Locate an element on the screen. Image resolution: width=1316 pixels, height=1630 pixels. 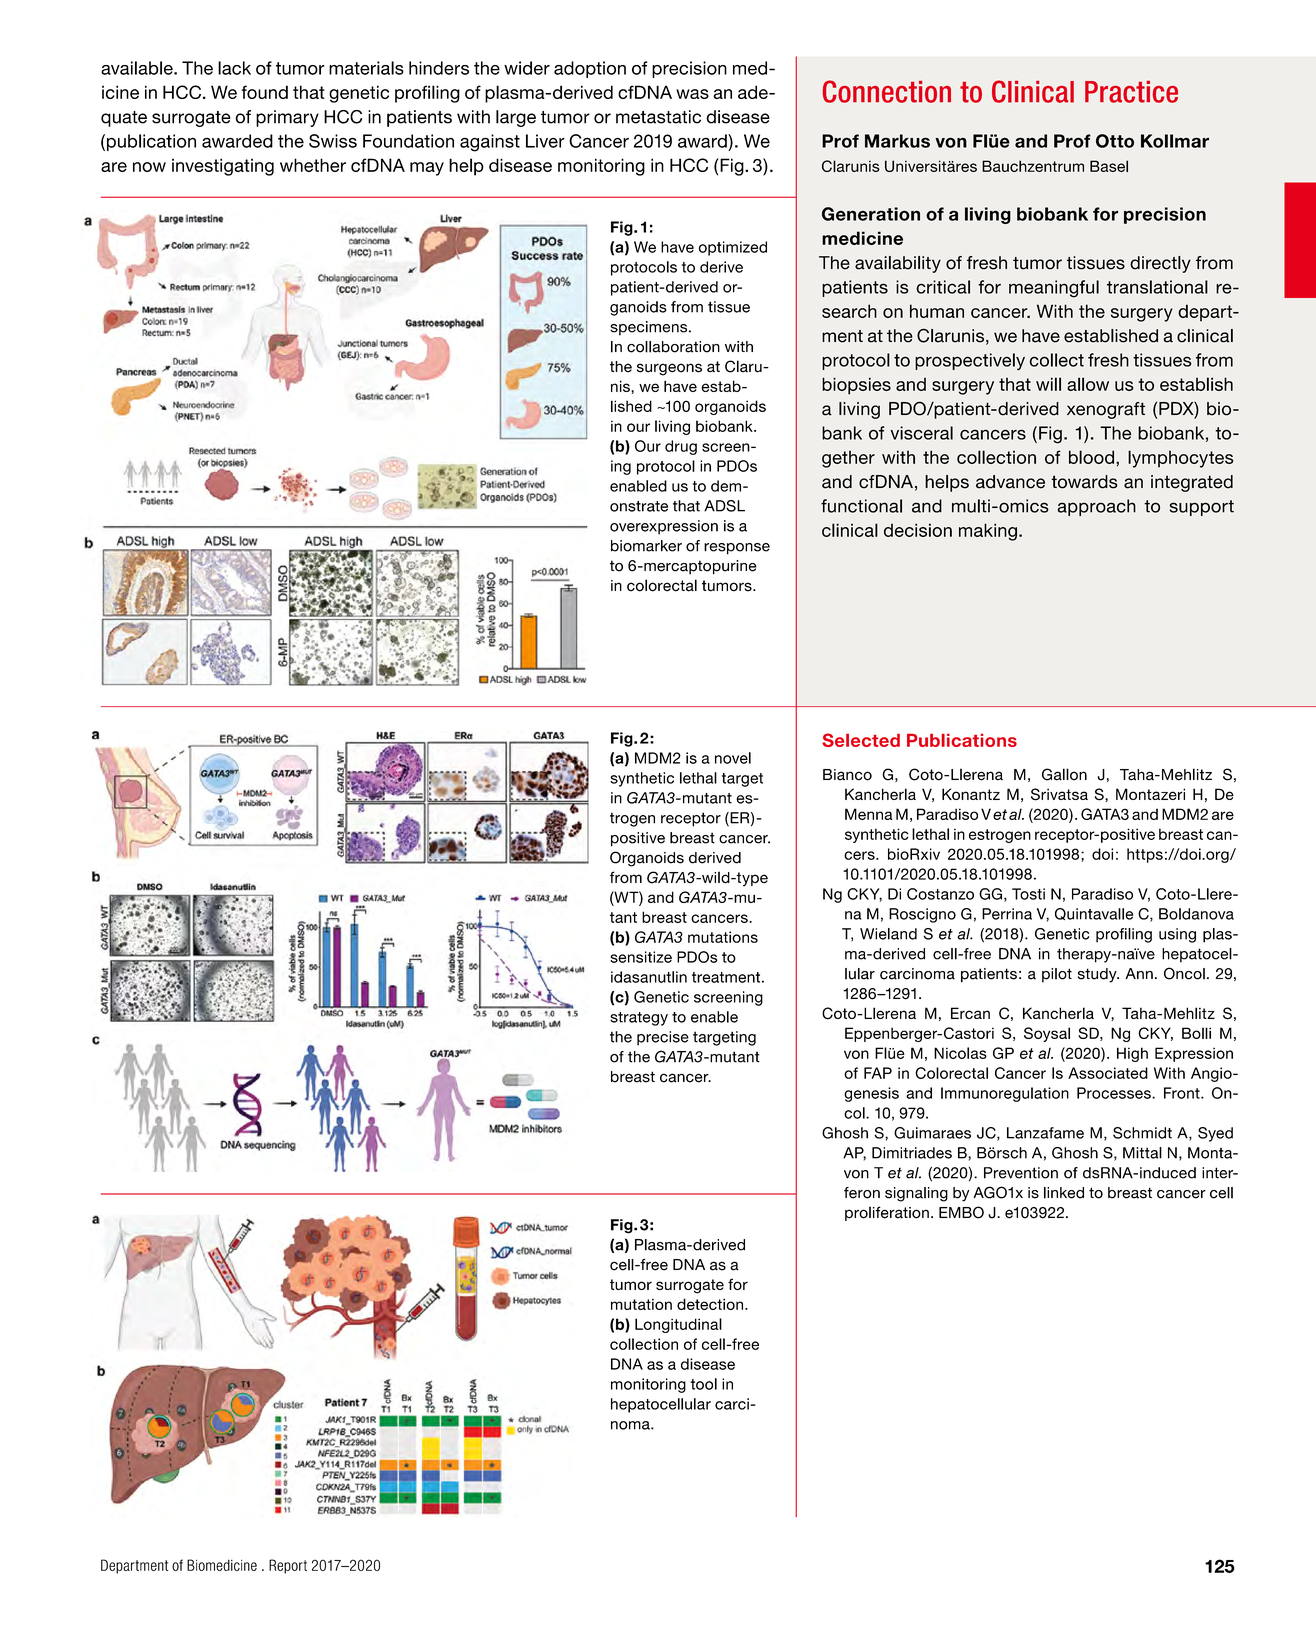
primary is located at coordinates (287, 118).
